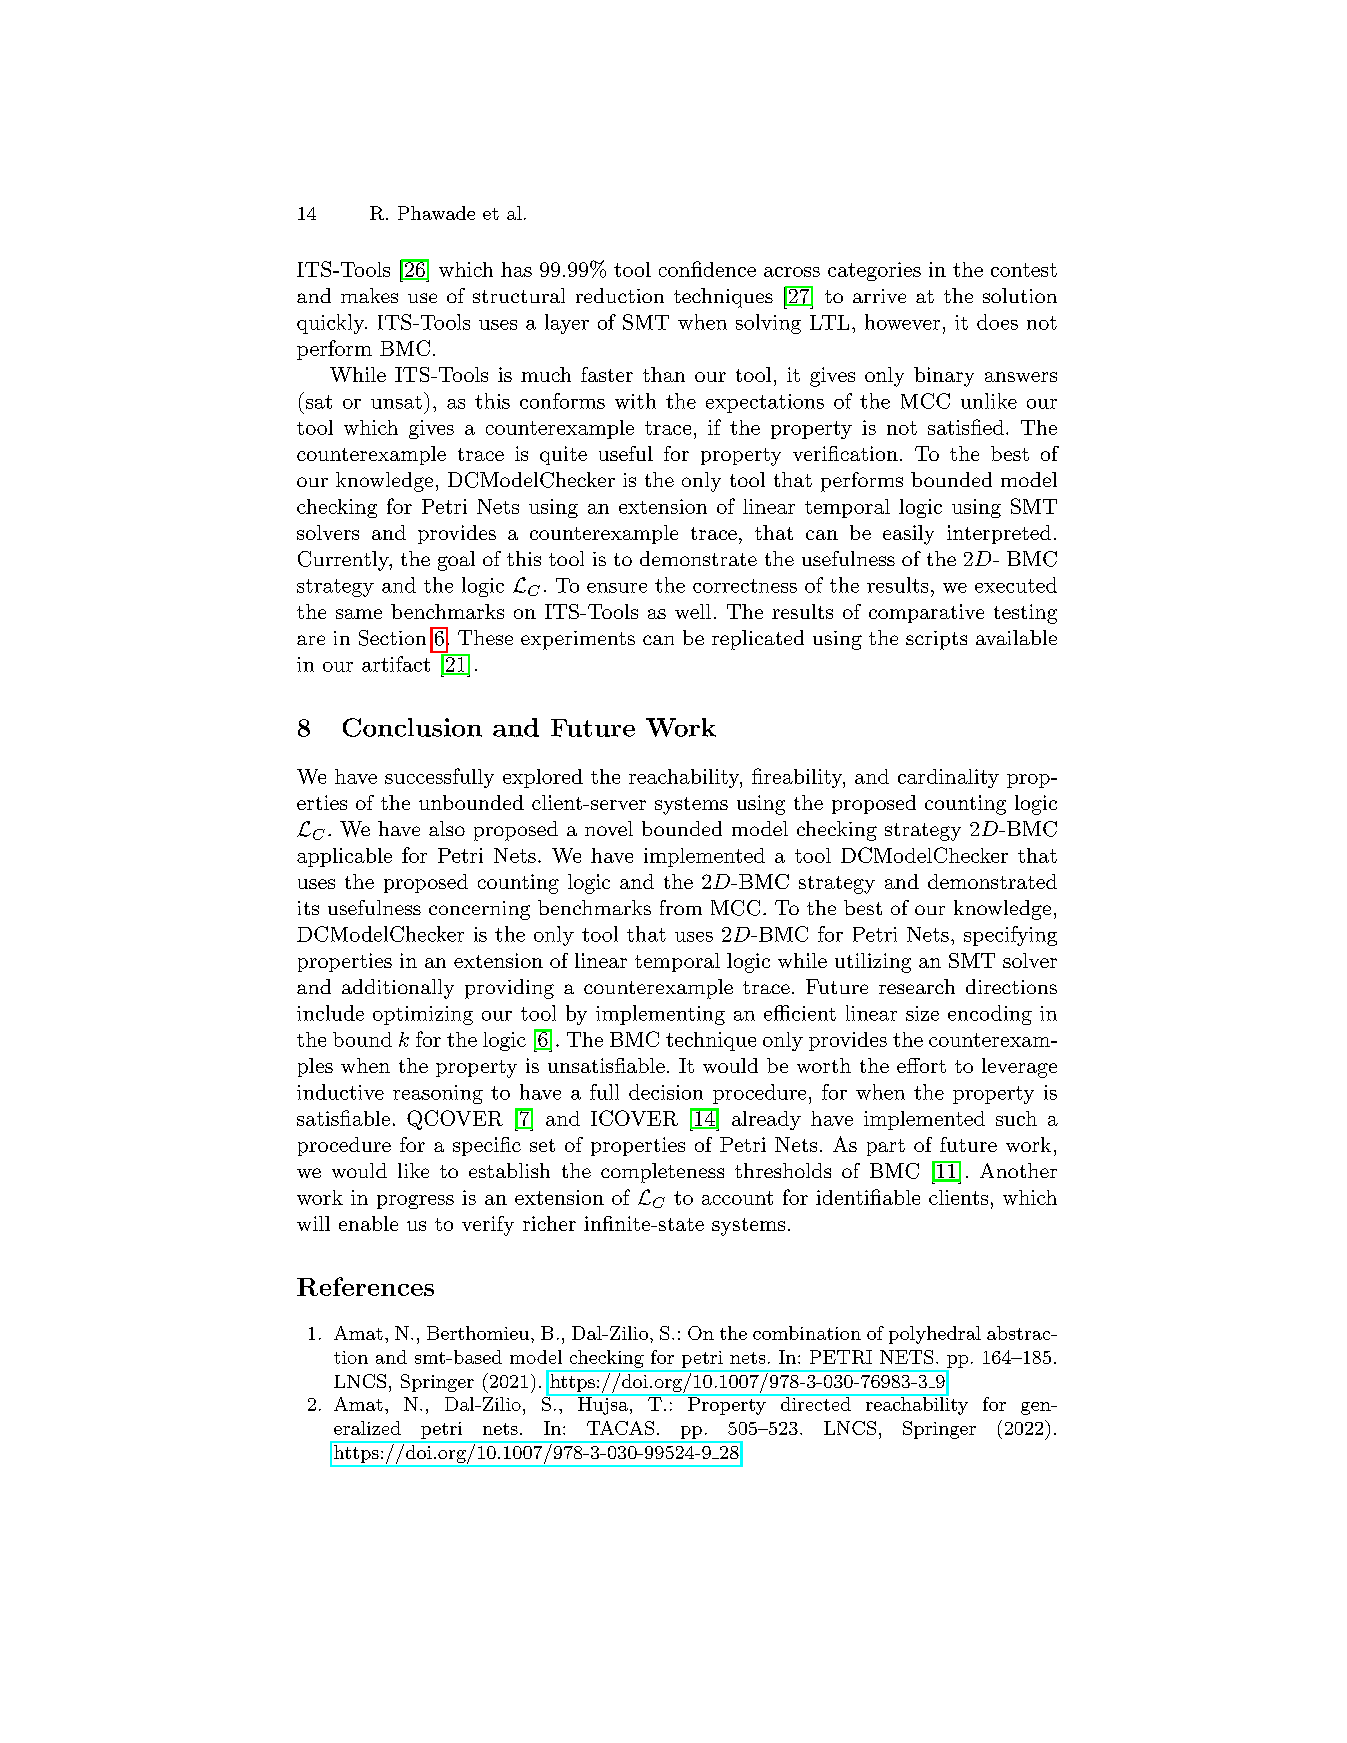  Describe the element at coordinates (365, 1286) in the image. I see `References` at that location.
